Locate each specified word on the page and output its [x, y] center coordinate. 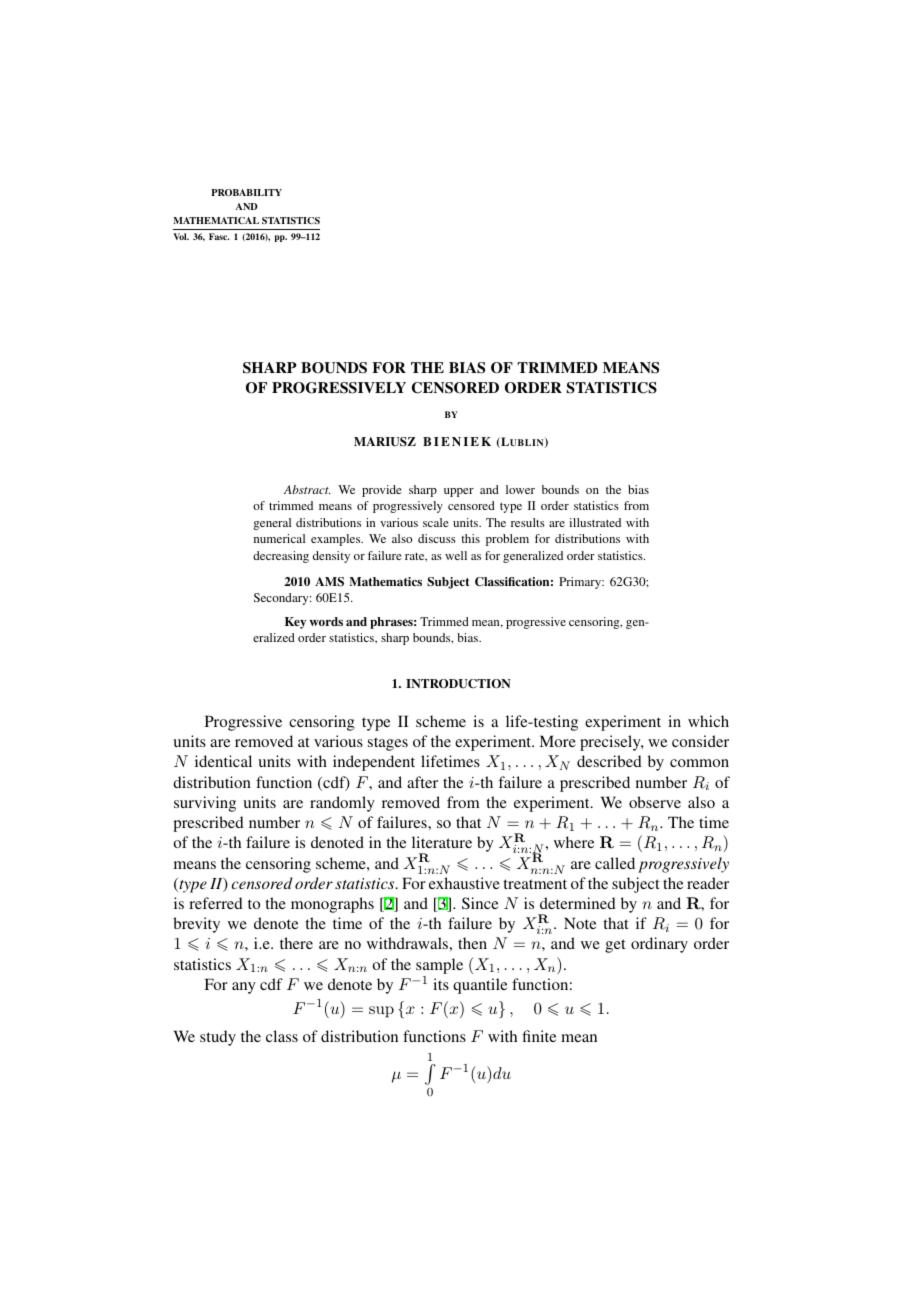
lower [520, 489]
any [244, 988]
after [422, 782]
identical [223, 761]
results [528, 522]
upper [459, 492]
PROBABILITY [246, 192]
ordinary [659, 945]
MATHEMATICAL [216, 220]
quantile [480, 986]
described [609, 761]
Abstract [307, 489]
